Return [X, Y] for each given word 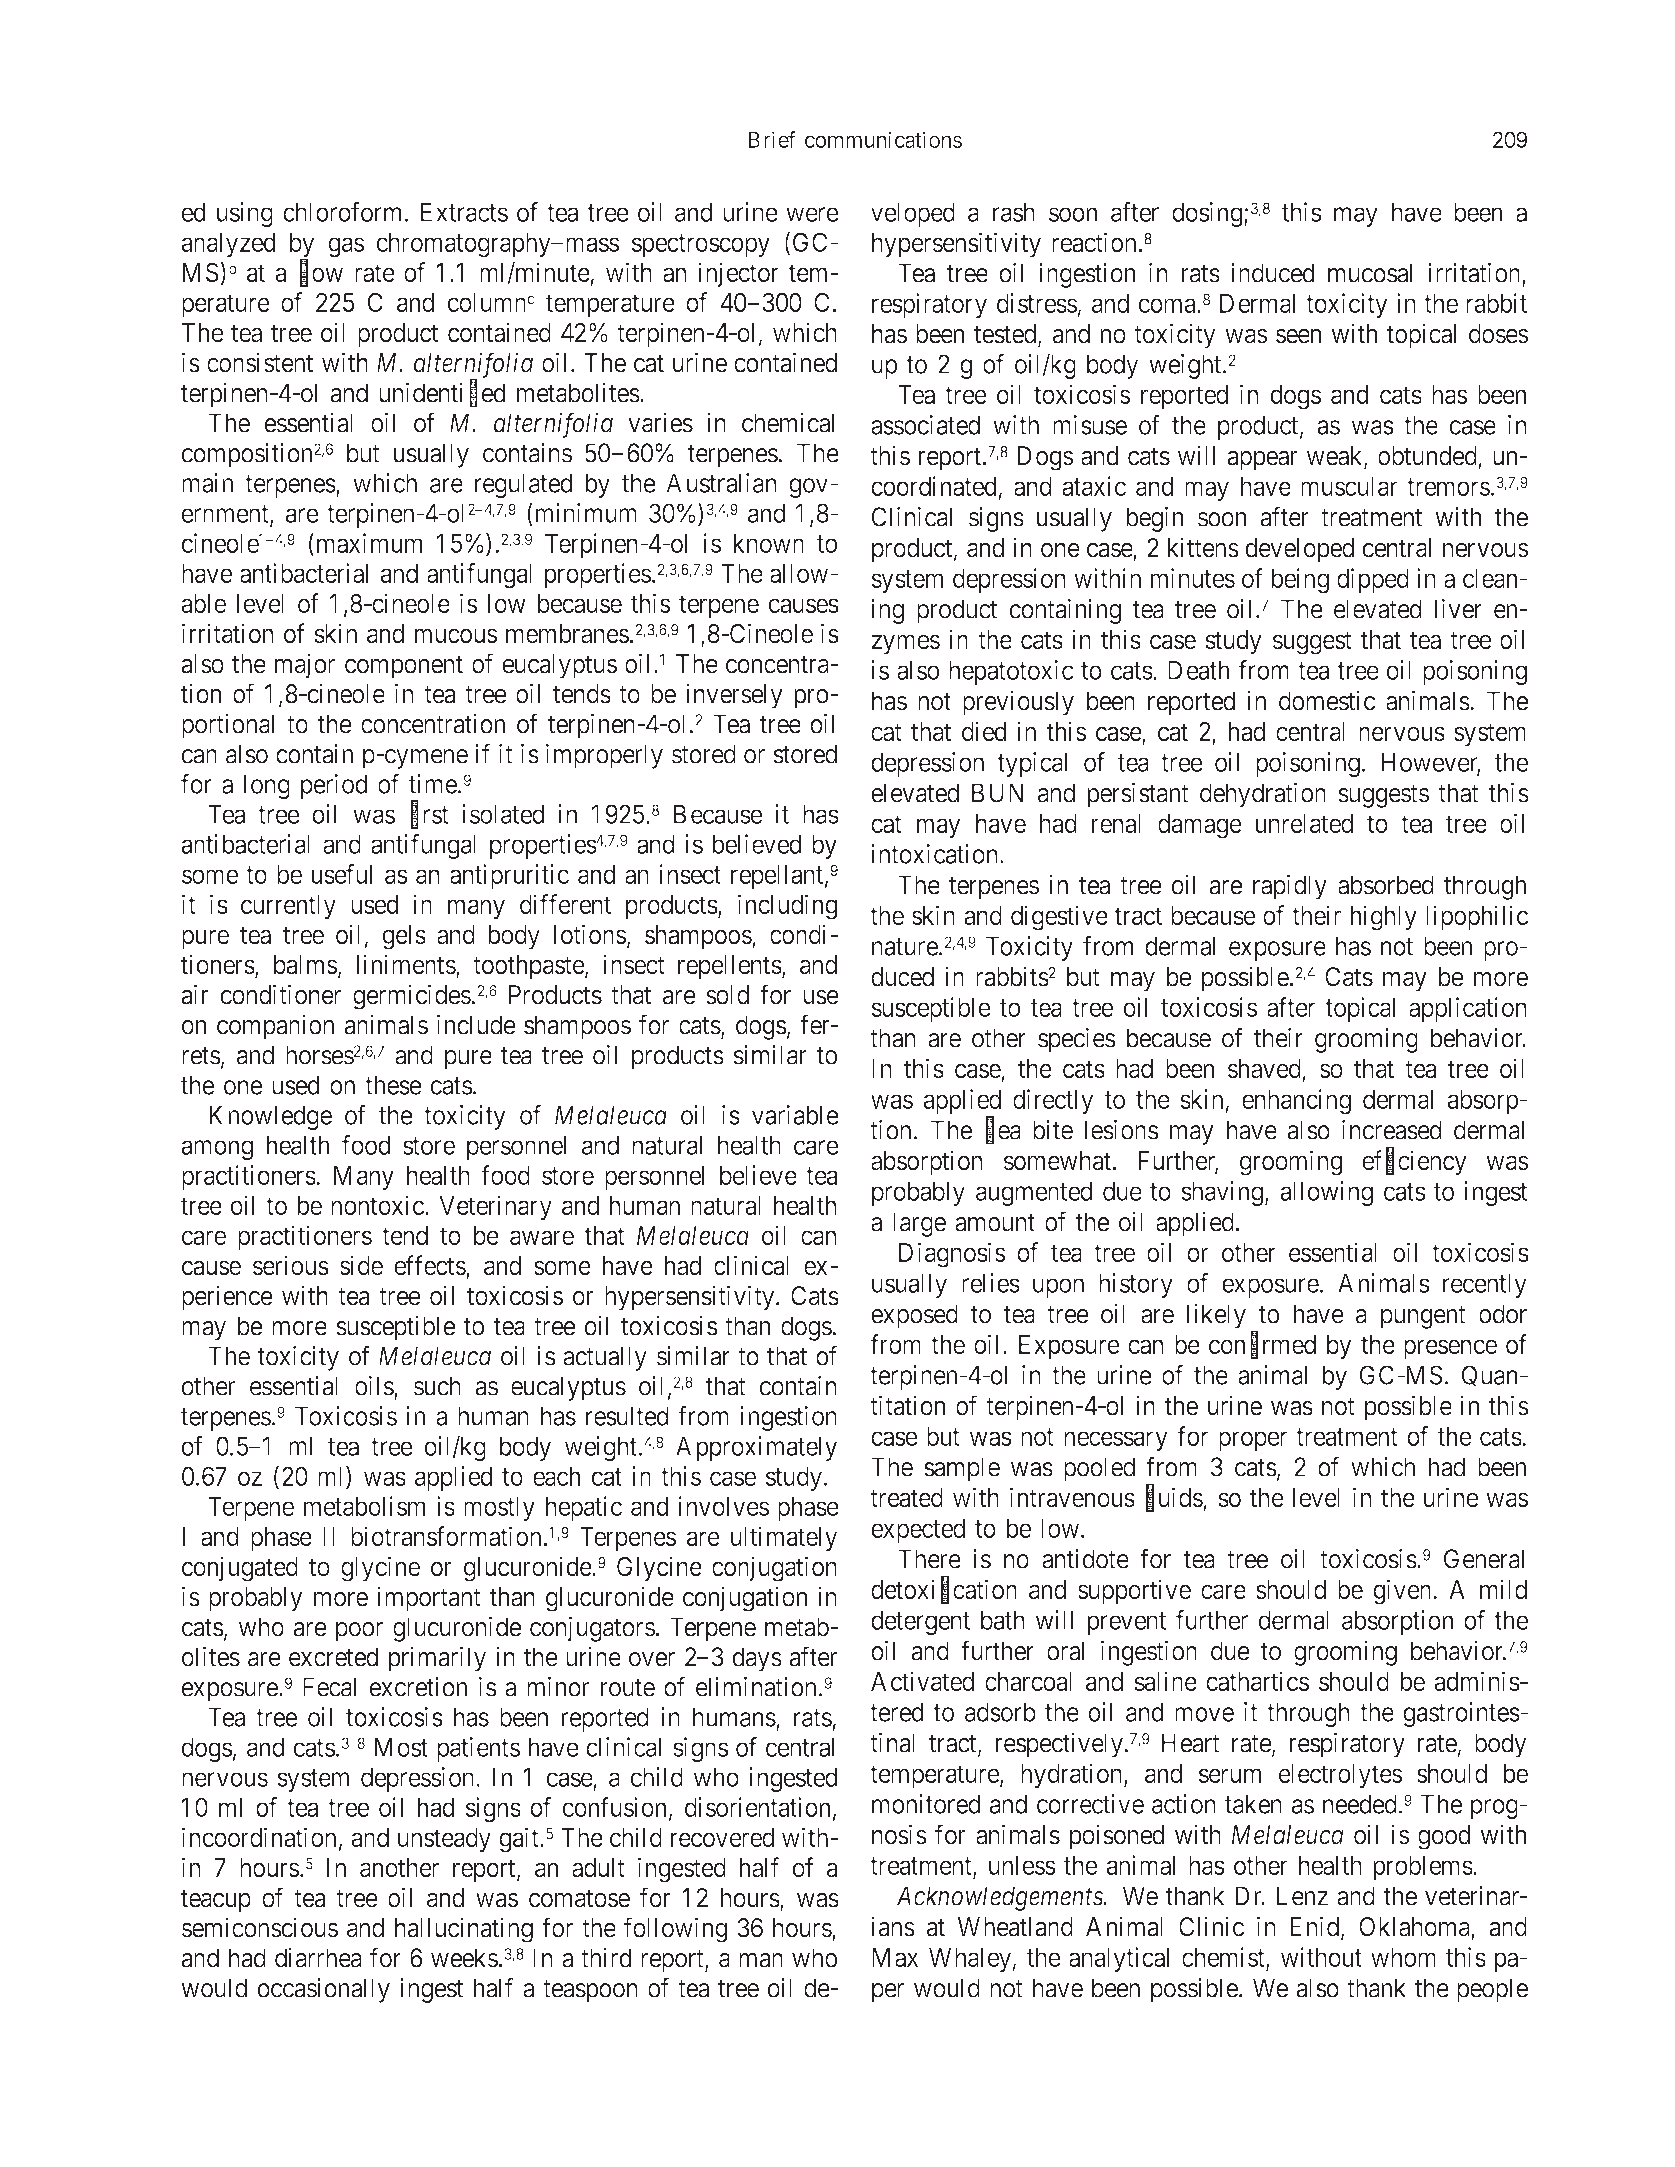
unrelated [1304, 823]
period [334, 786]
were [812, 214]
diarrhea [318, 1957]
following [675, 1930]
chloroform [342, 212]
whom [1403, 1957]
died [984, 731]
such [437, 1386]
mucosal [1370, 273]
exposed [914, 1316]
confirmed [1262, 1345]
